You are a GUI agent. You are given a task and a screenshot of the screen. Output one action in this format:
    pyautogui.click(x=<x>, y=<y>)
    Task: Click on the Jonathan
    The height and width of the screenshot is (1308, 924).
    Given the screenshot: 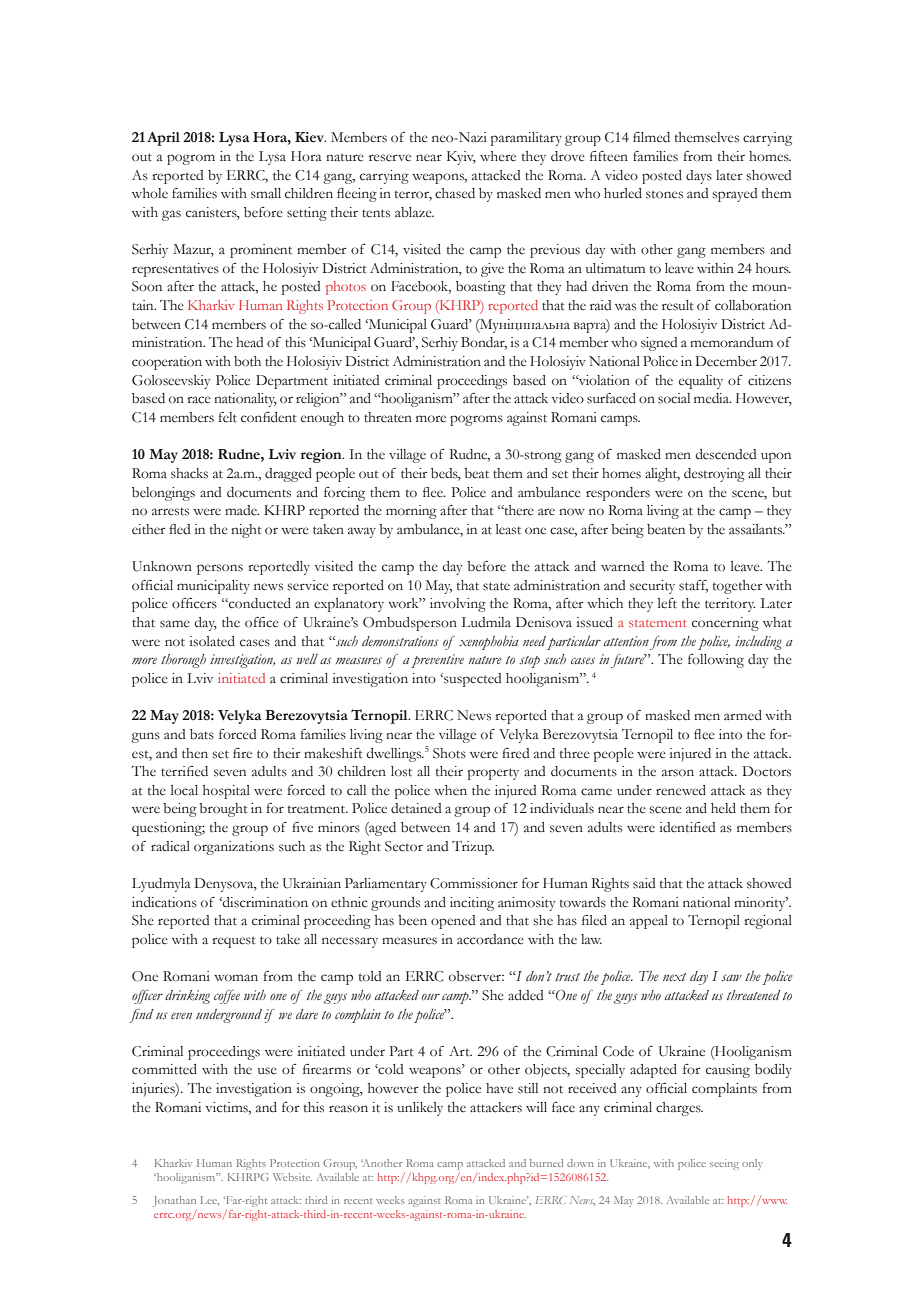 What is the action you would take?
    pyautogui.click(x=174, y=1201)
